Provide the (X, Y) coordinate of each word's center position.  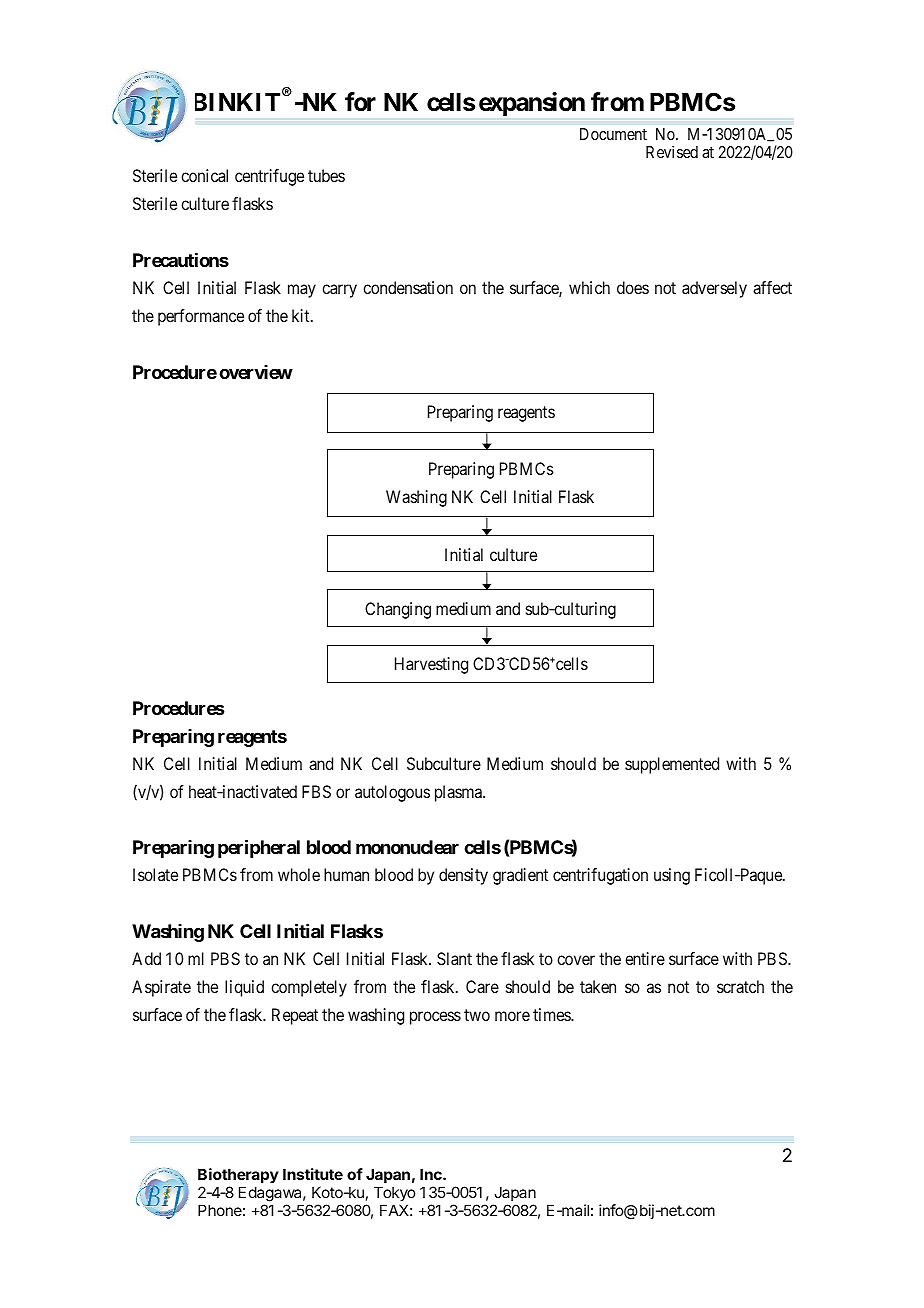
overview (256, 372)
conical (204, 175)
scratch (740, 986)
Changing (398, 610)
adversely (714, 289)
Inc (432, 1174)
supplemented (672, 765)
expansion (532, 104)
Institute (313, 1174)
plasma (459, 793)
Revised (672, 151)
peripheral (259, 849)
